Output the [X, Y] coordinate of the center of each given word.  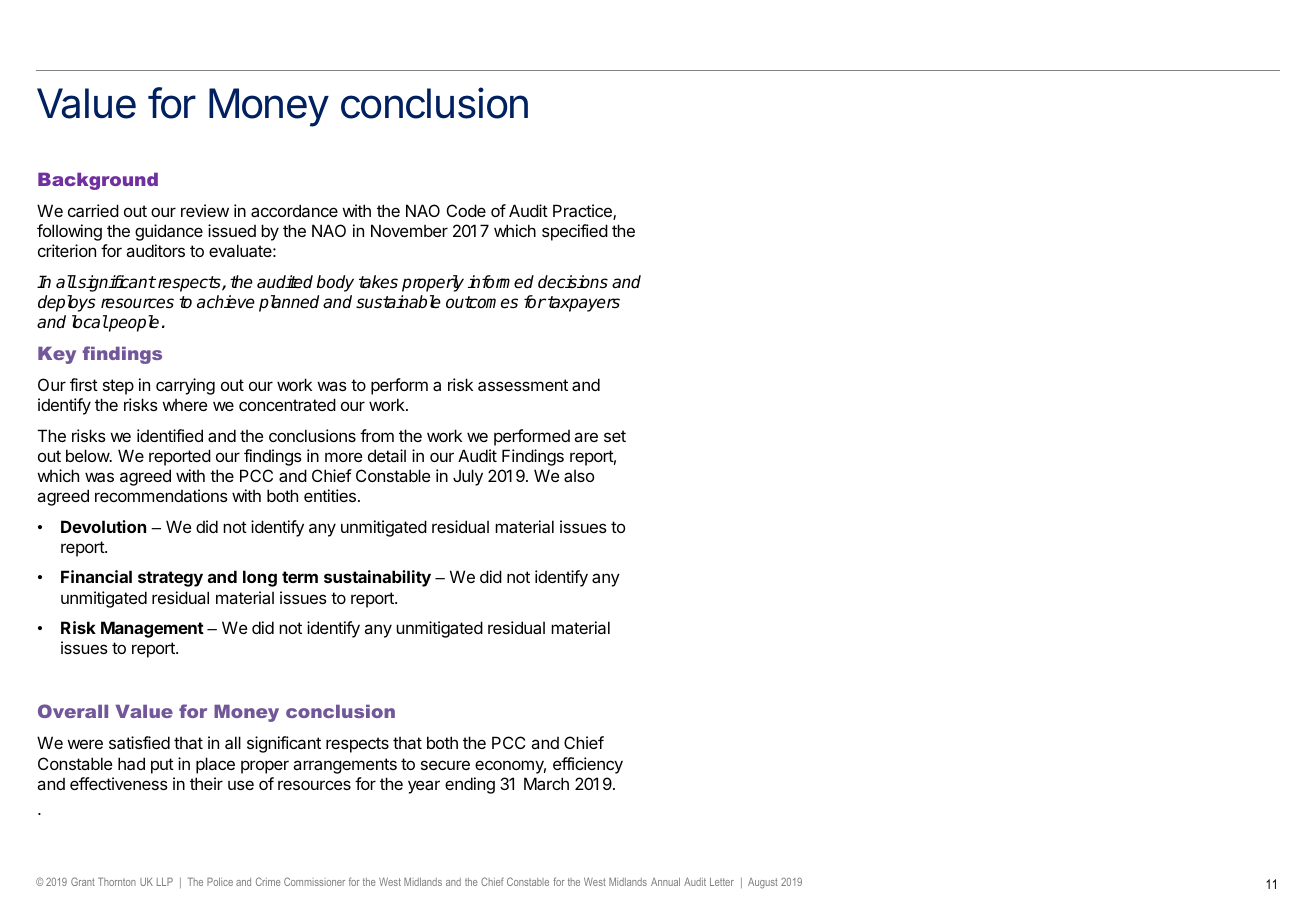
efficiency [588, 765]
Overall [73, 711]
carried [93, 210]
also [579, 476]
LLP [165, 881]
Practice [583, 212]
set [615, 436]
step [118, 387]
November [409, 230]
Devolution [103, 526]
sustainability [377, 578]
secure [445, 765]
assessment [523, 385]
